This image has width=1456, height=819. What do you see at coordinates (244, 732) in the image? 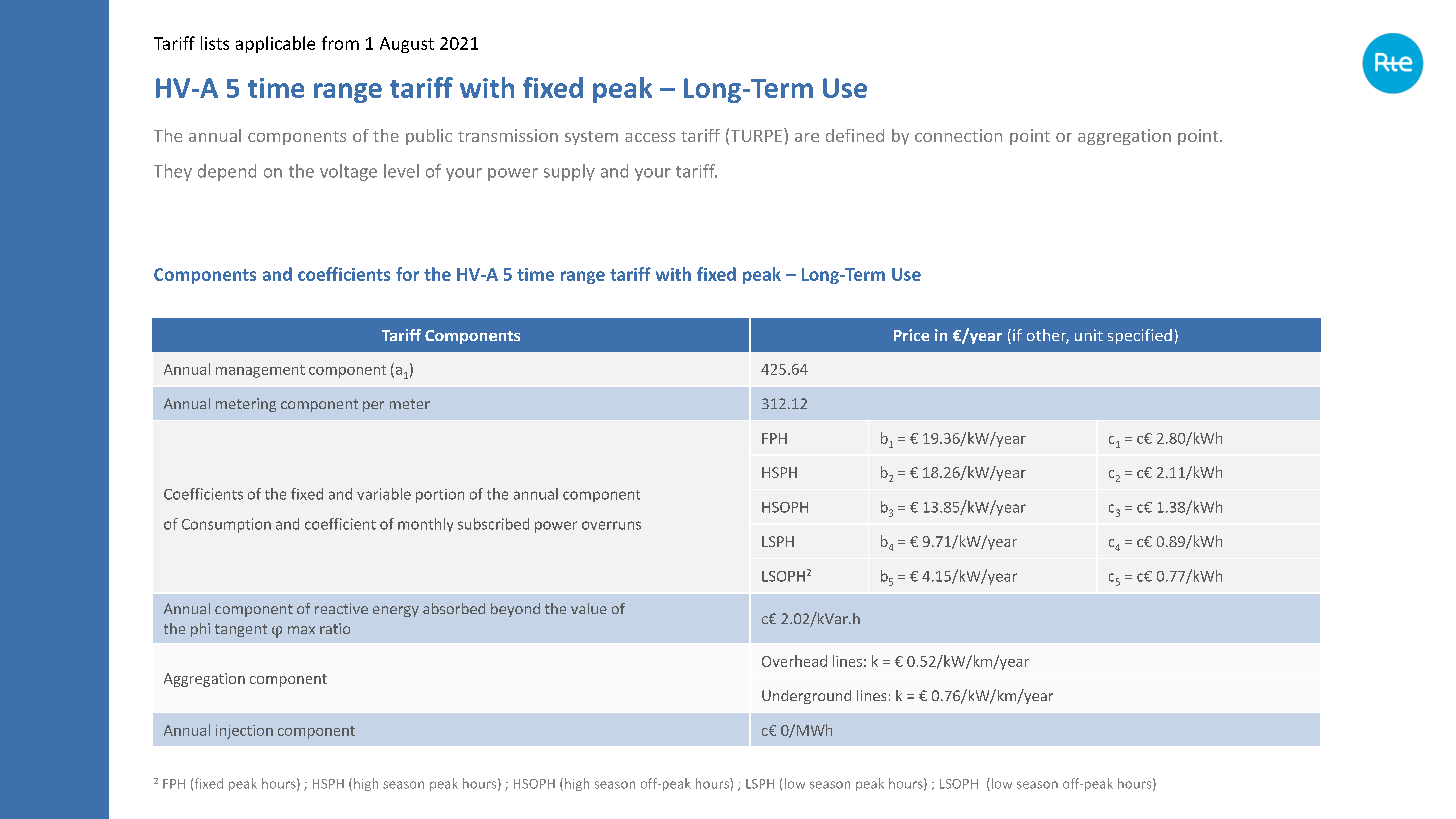
I see `injection` at bounding box center [244, 732].
